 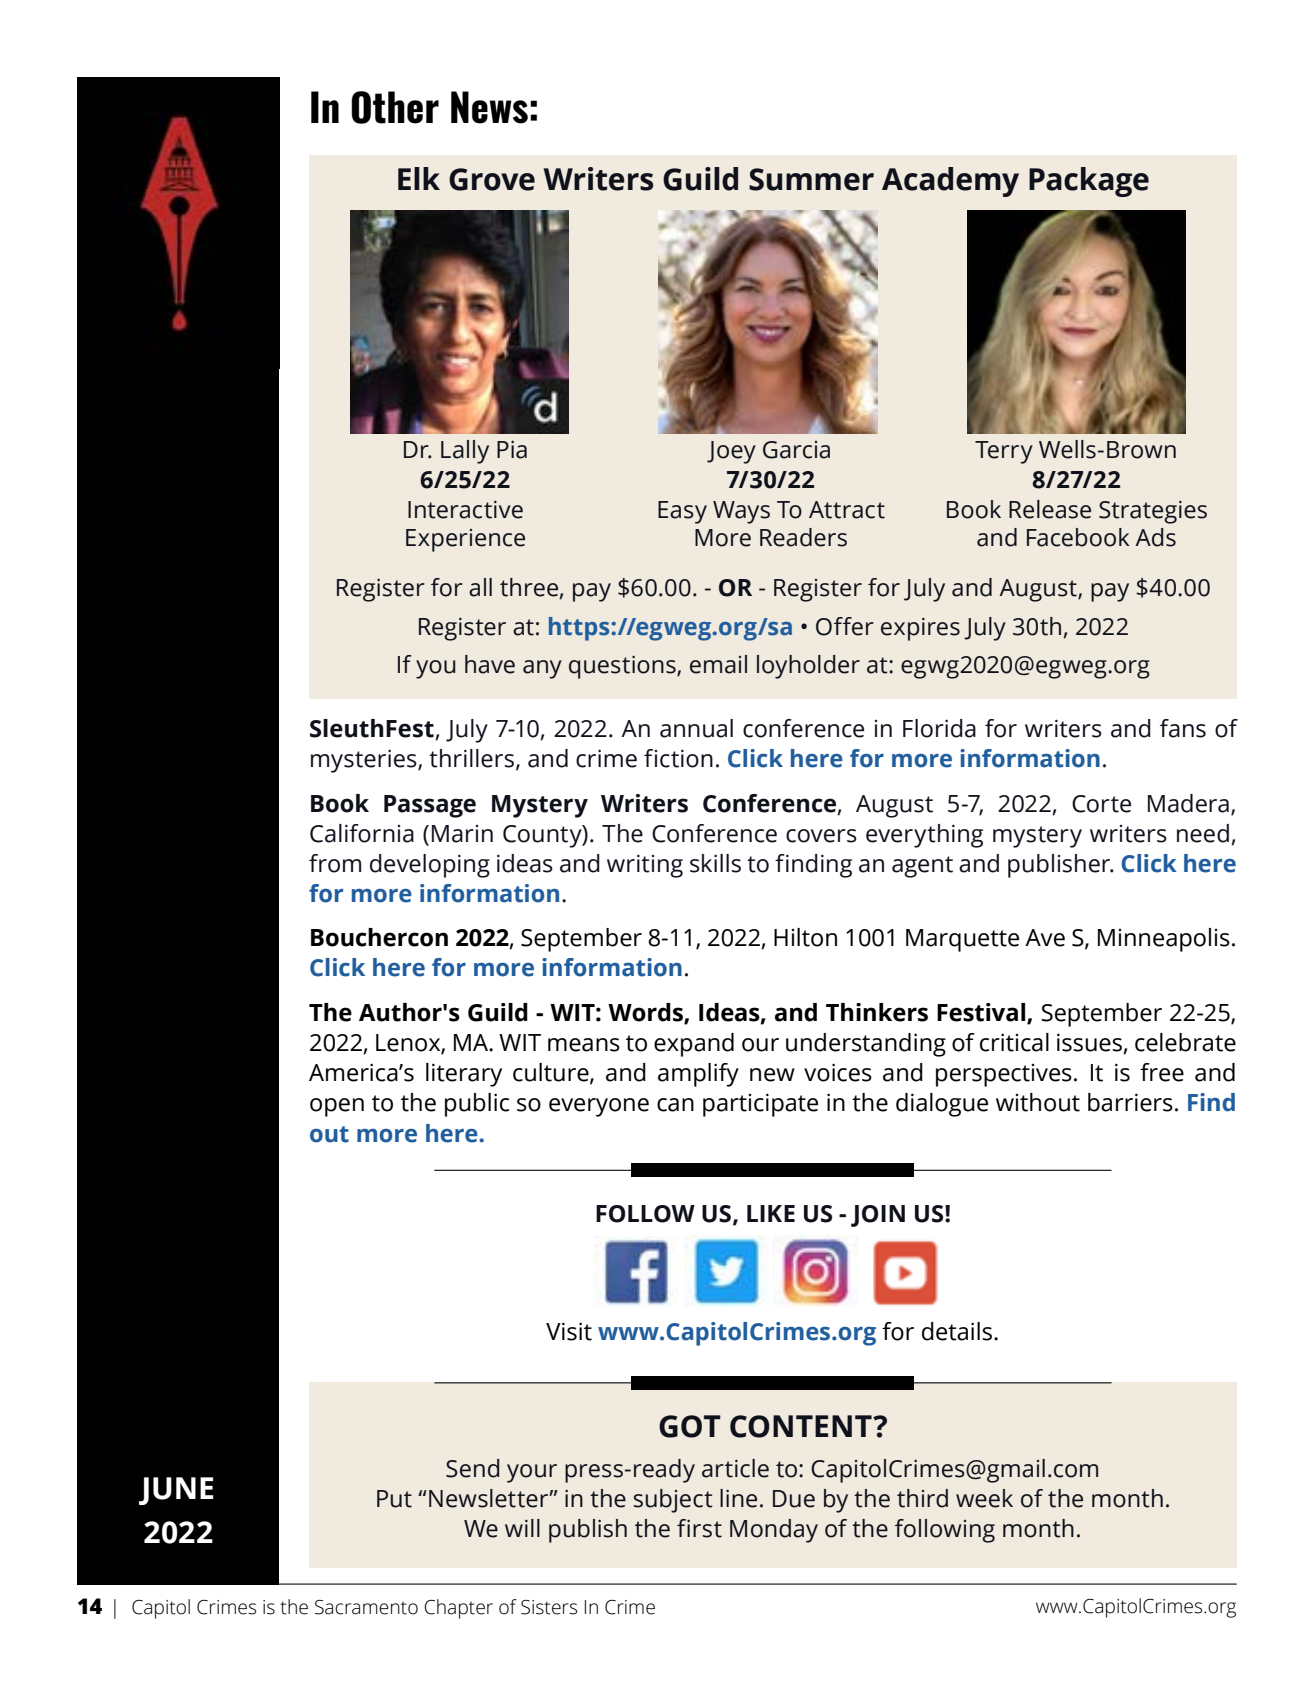 What do you see at coordinates (718, 664) in the page?
I see `email` at bounding box center [718, 664].
